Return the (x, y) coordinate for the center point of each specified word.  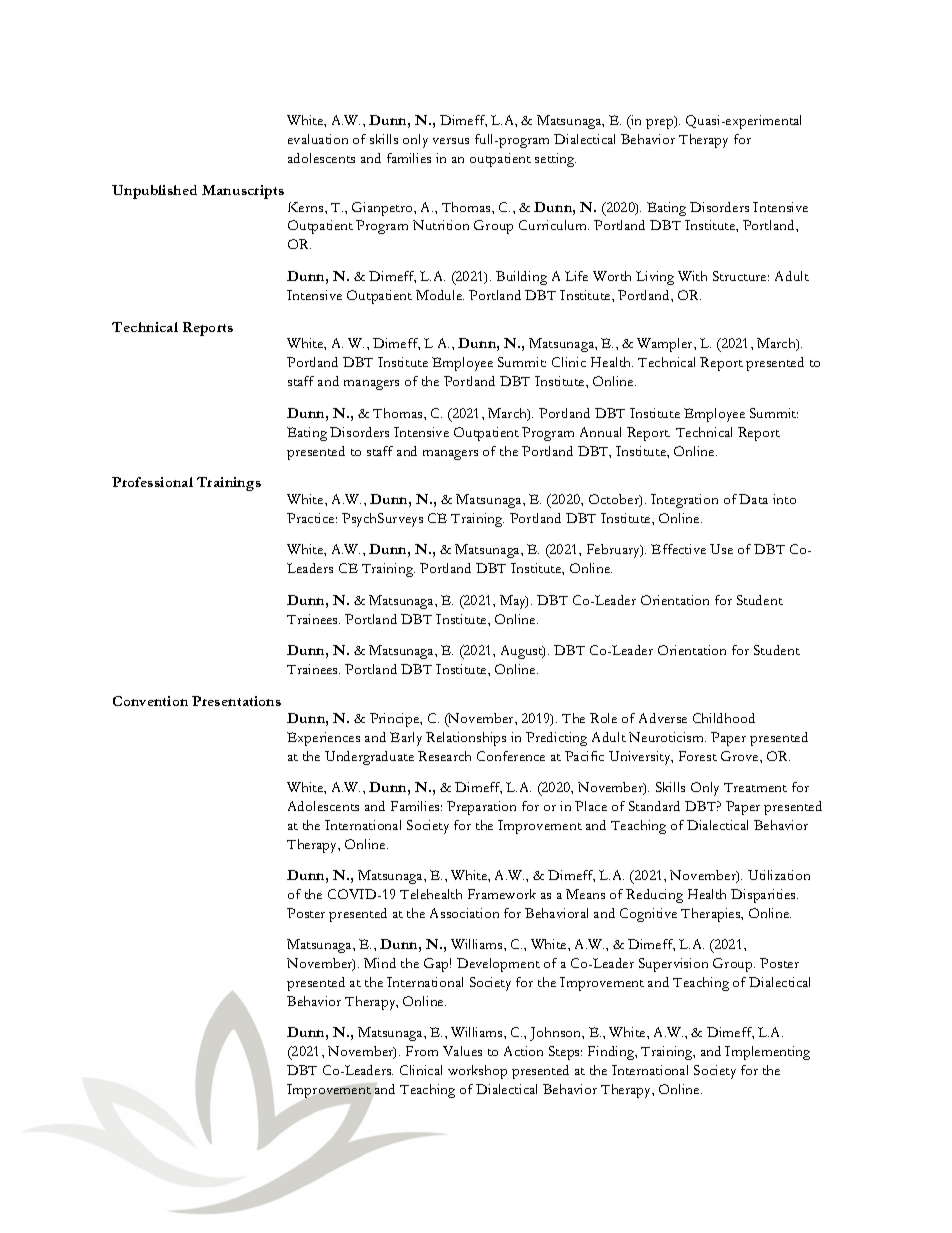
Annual (600, 432)
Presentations (236, 701)
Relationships (466, 739)
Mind (380, 963)
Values (462, 1051)
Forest (698, 756)
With (692, 276)
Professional (152, 482)
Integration (684, 501)
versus (451, 141)
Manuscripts (243, 192)
